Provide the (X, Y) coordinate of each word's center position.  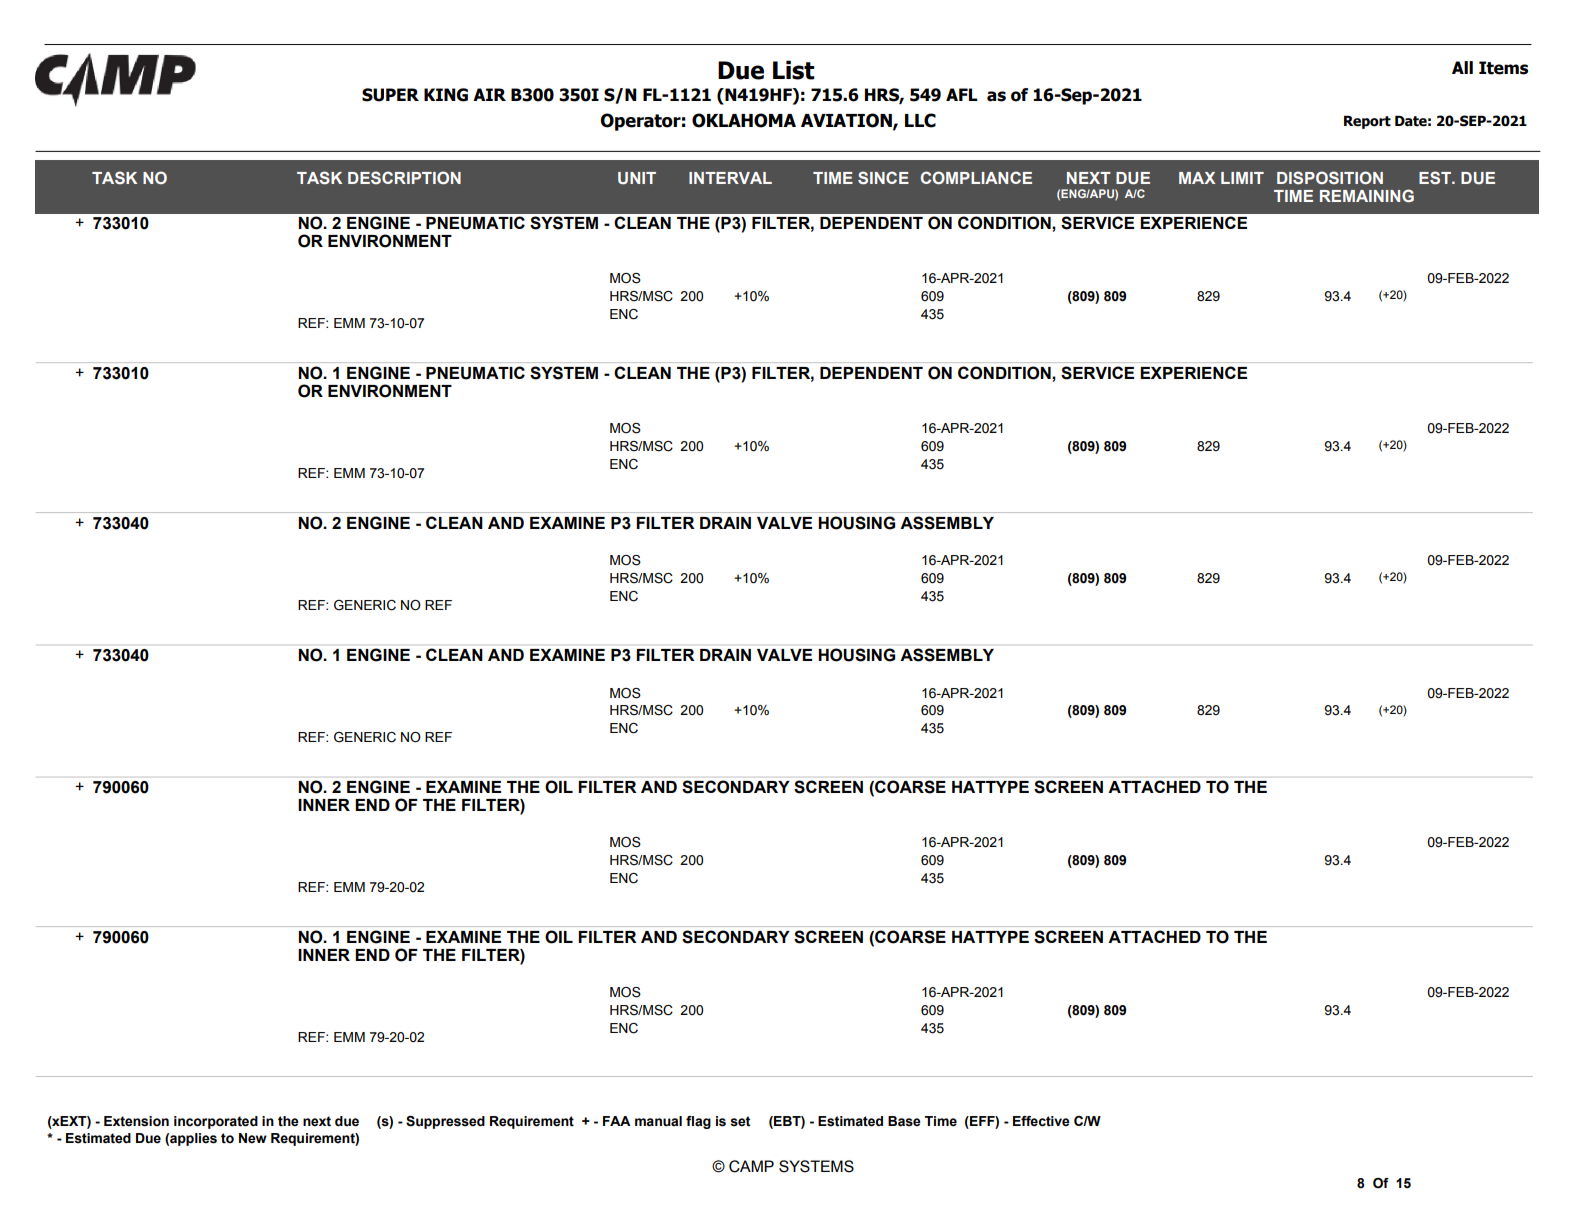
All (1462, 67)
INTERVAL (730, 178)
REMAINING (1367, 195)
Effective (1041, 1121)
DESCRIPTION (404, 177)
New (253, 1138)
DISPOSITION (1330, 178)
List (794, 70)
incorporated (216, 1122)
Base (904, 1121)
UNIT (637, 178)
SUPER (390, 95)
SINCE (883, 178)
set (740, 1121)
